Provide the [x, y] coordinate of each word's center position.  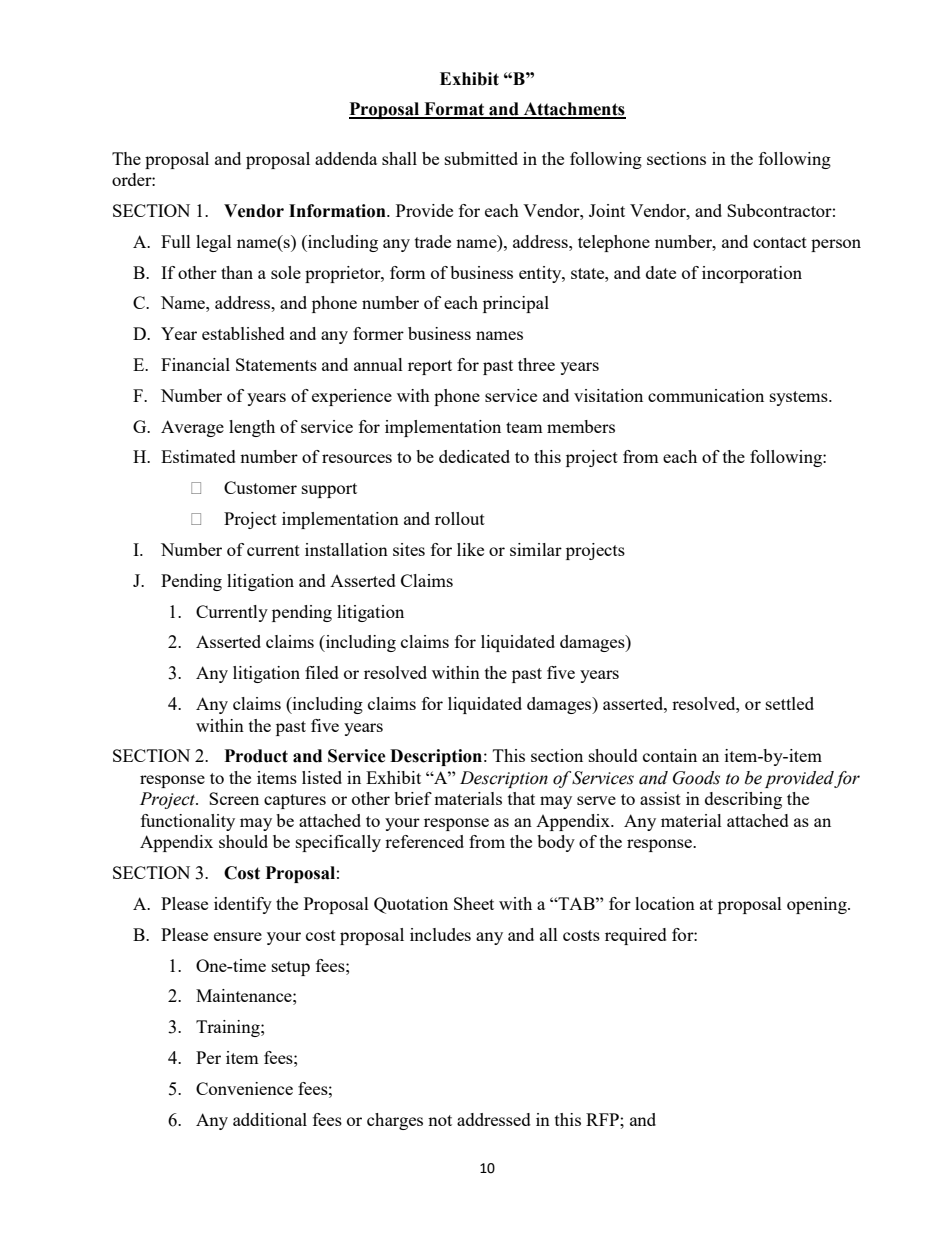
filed [322, 672]
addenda [346, 158]
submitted [481, 158]
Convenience [244, 1088]
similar [536, 549]
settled [790, 703]
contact [780, 242]
